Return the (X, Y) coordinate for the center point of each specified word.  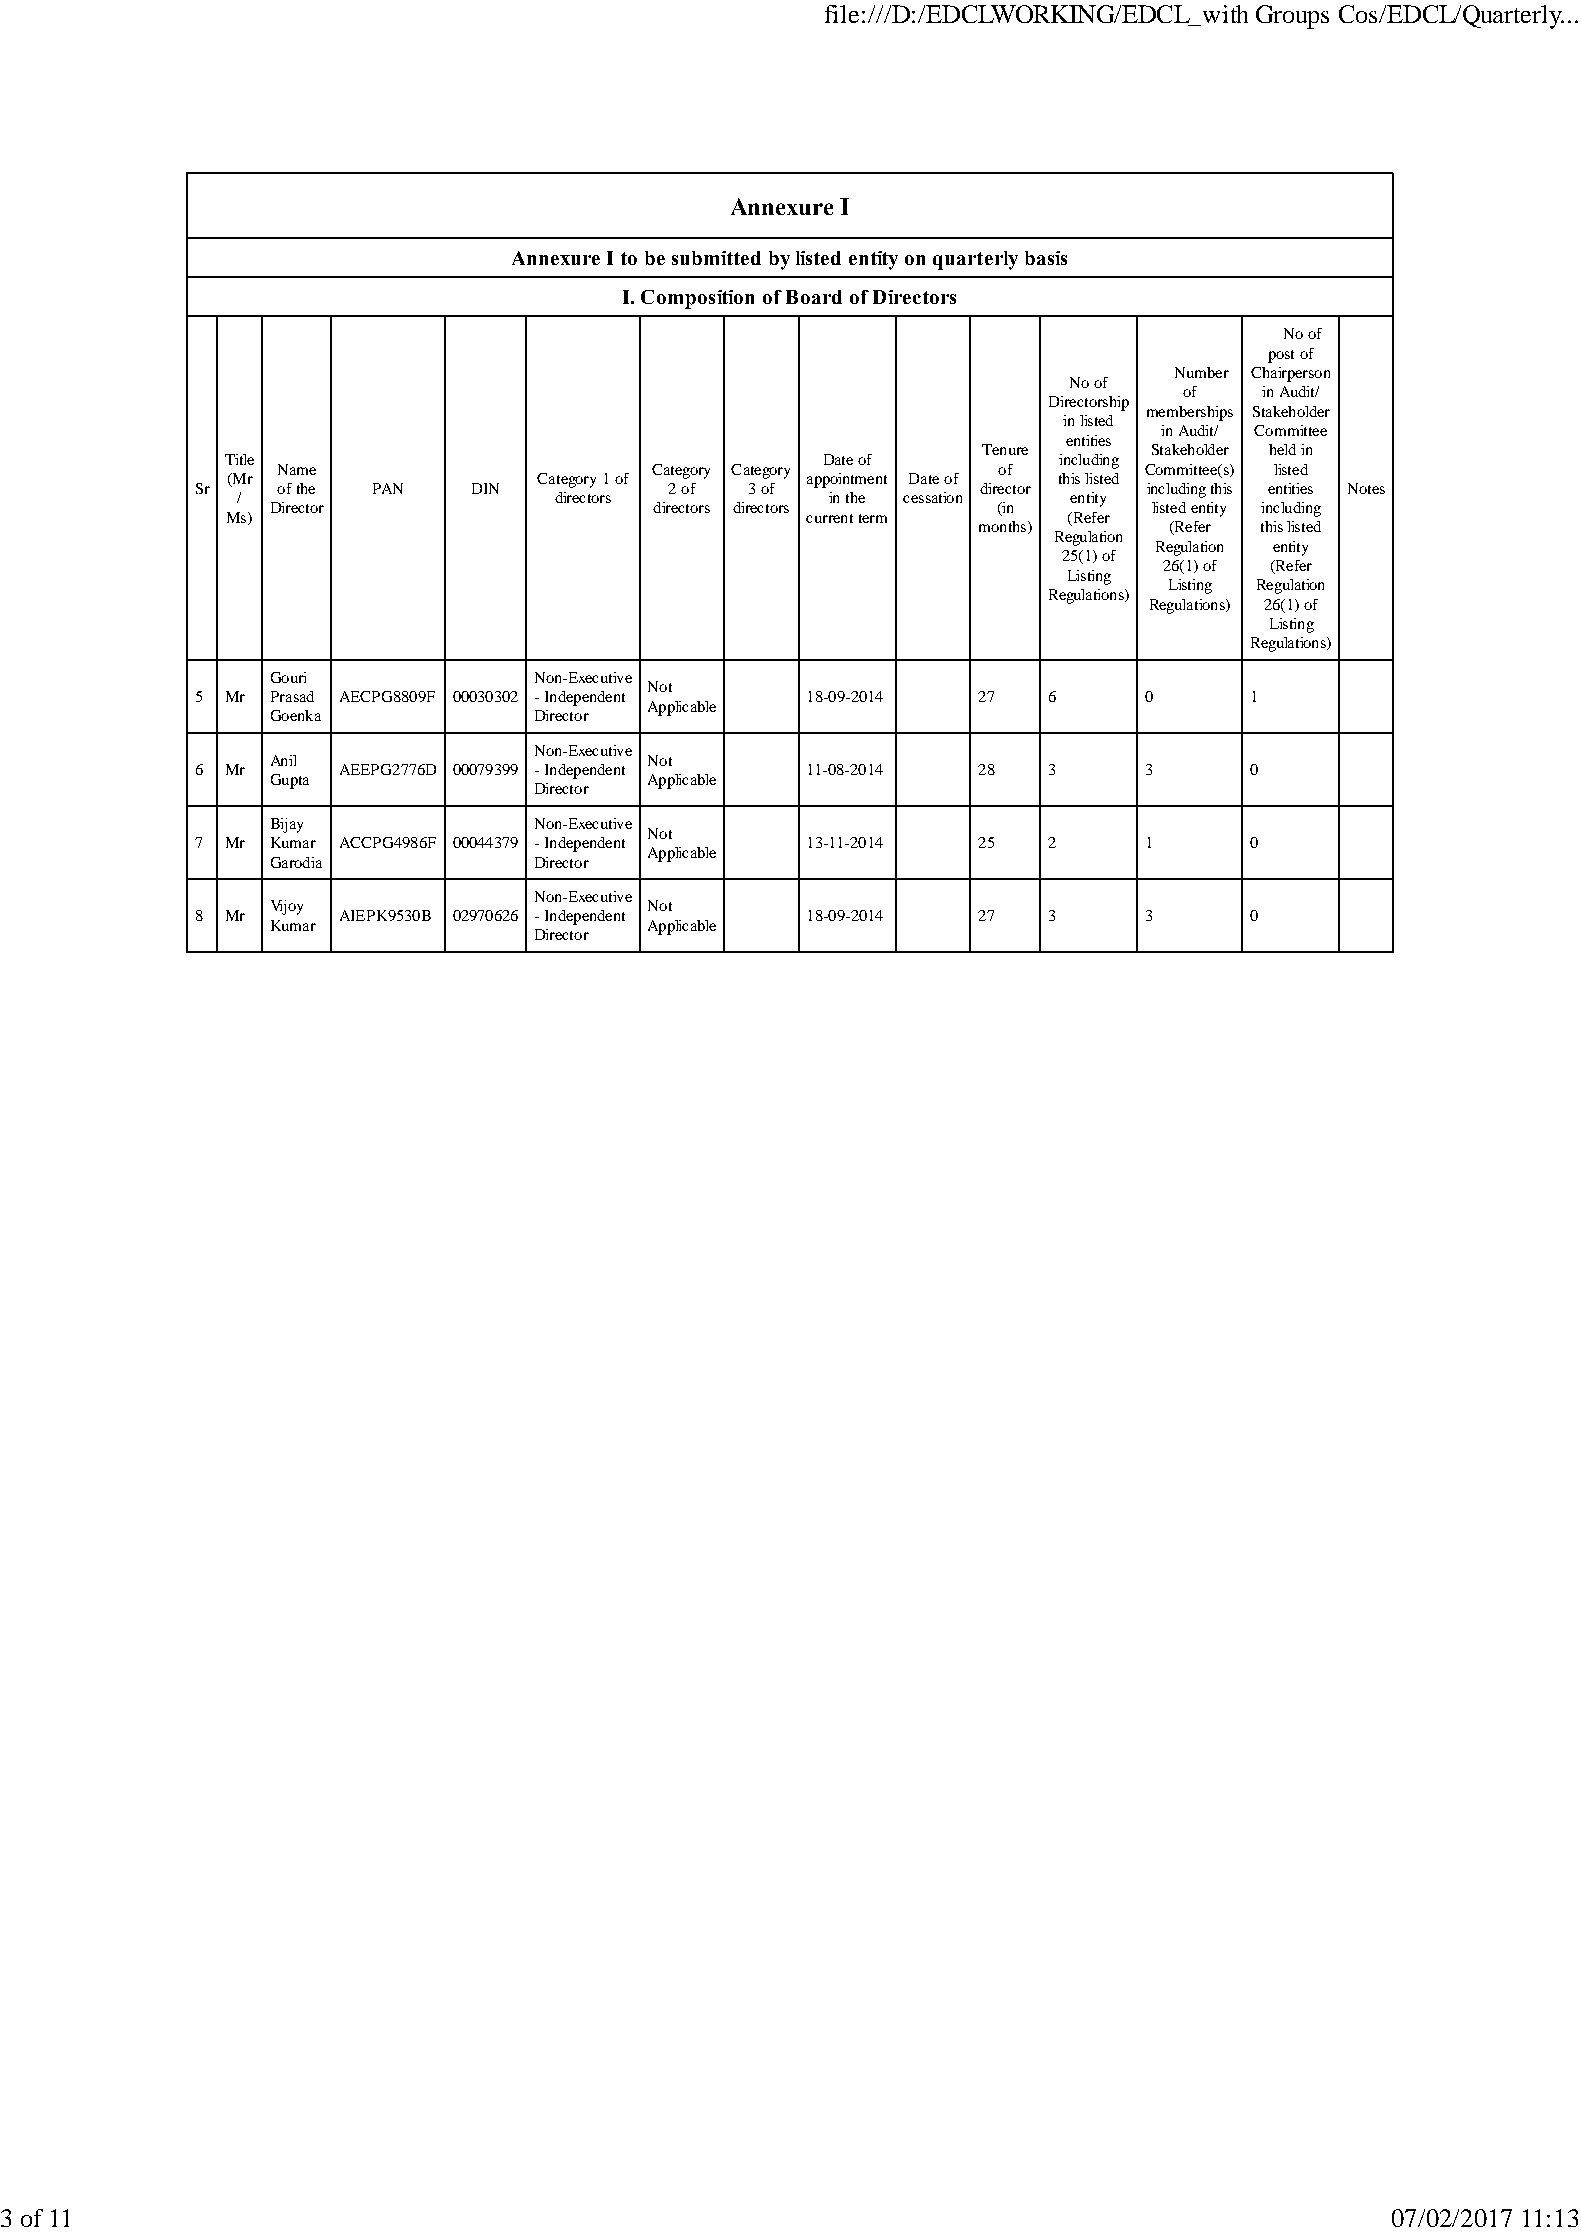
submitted (716, 258)
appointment (847, 480)
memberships (1190, 413)
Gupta (290, 781)
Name (297, 469)
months (1004, 527)
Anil (283, 760)
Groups (1292, 17)
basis (1046, 258)
